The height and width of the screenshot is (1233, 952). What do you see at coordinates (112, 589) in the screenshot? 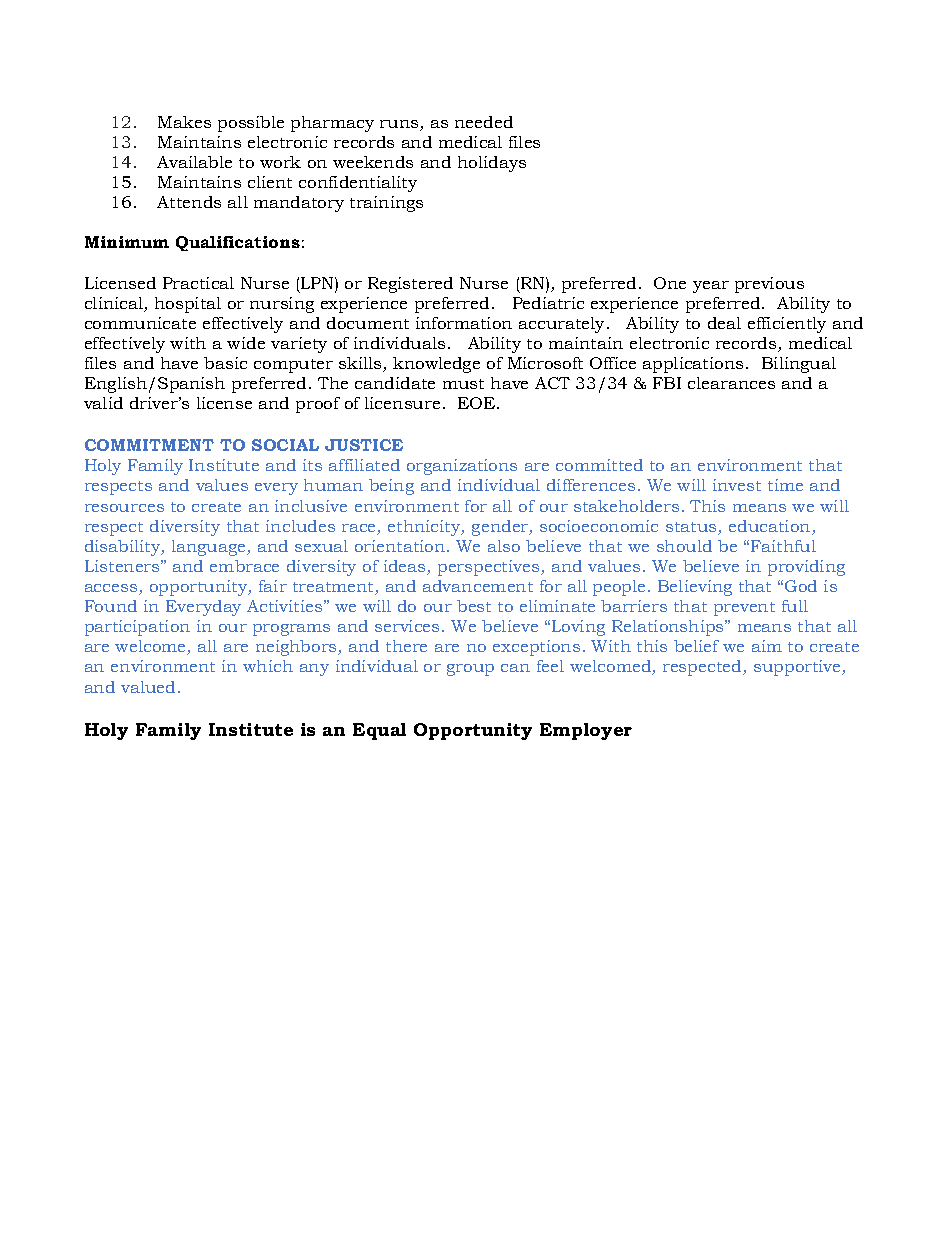
I see `access` at bounding box center [112, 589].
